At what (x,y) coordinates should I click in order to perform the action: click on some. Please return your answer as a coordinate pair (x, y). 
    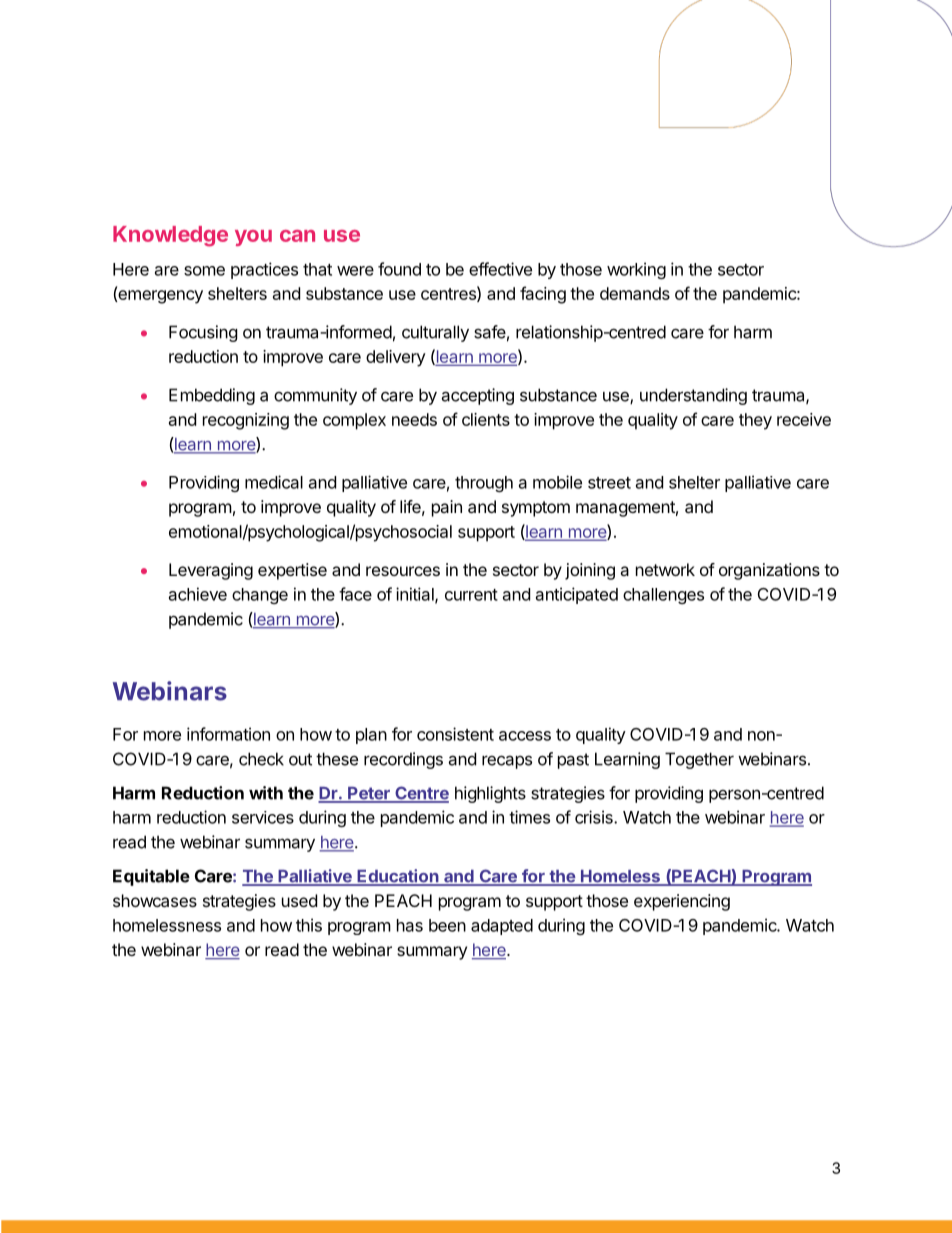
    Looking at the image, I should click on (204, 271).
